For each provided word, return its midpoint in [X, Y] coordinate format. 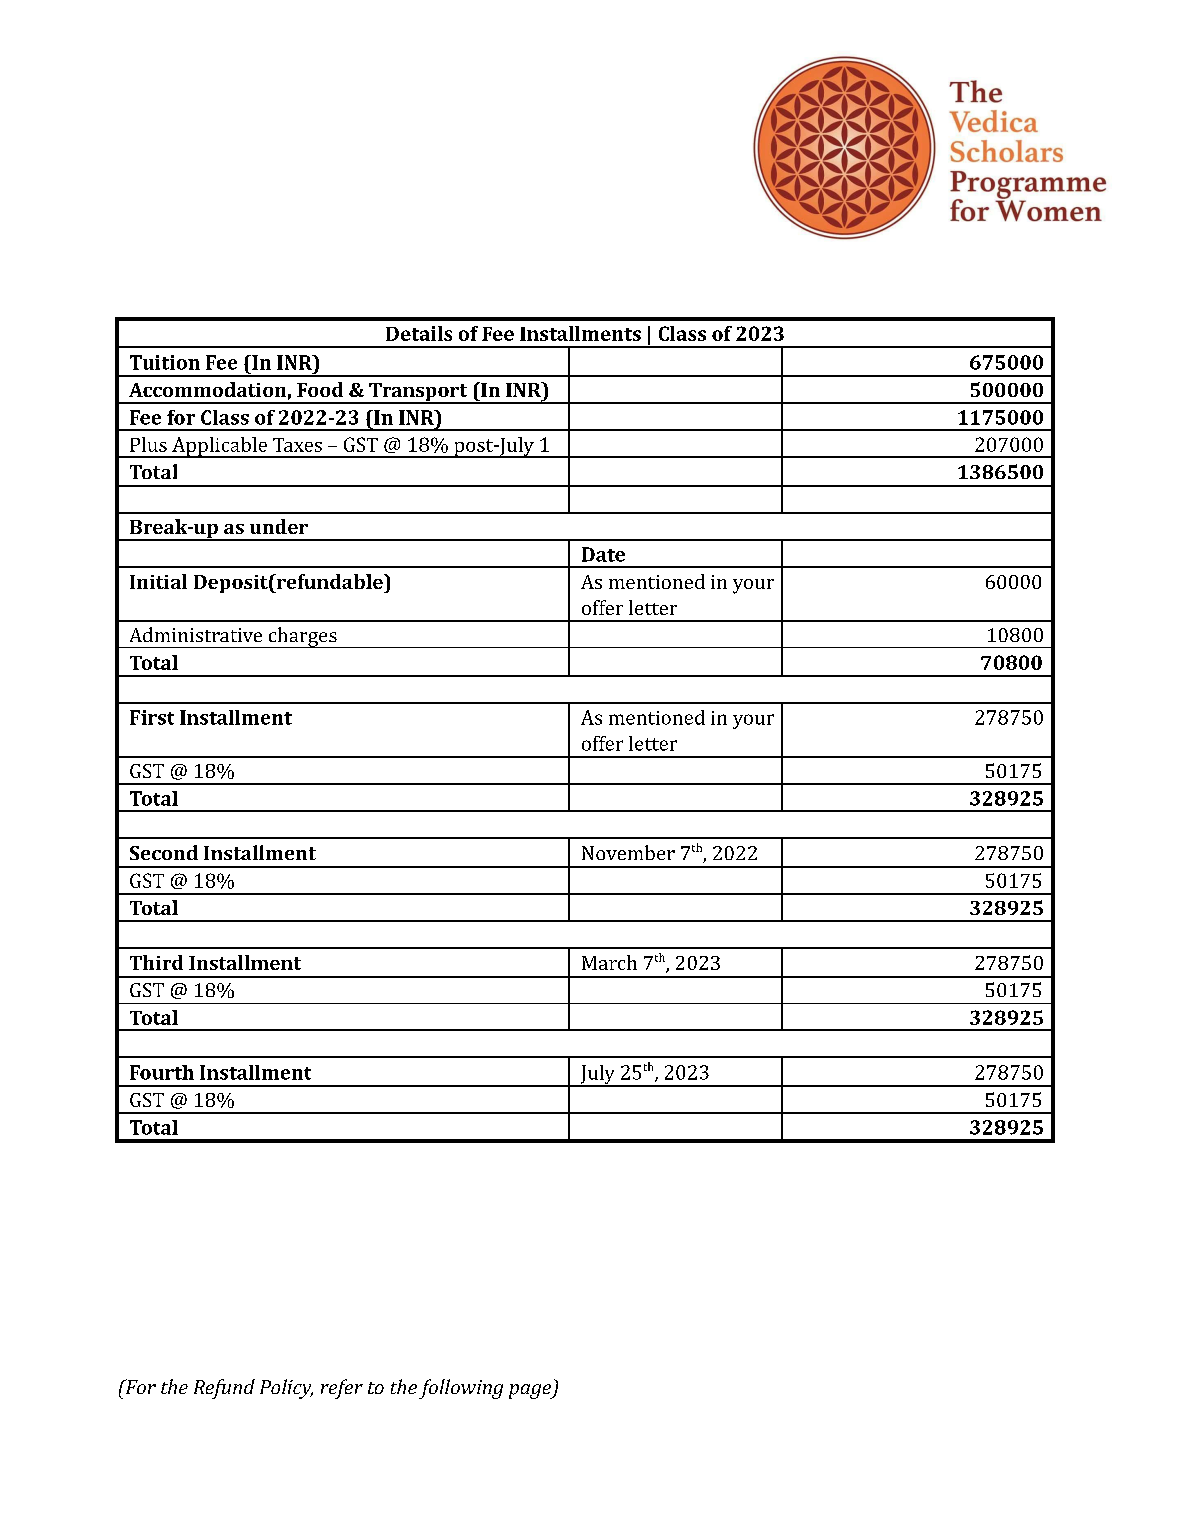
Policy [286, 1389]
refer [342, 1389]
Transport [418, 393]
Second [164, 852]
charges [302, 637]
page [531, 1391]
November [628, 852]
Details [419, 333]
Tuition [165, 362]
